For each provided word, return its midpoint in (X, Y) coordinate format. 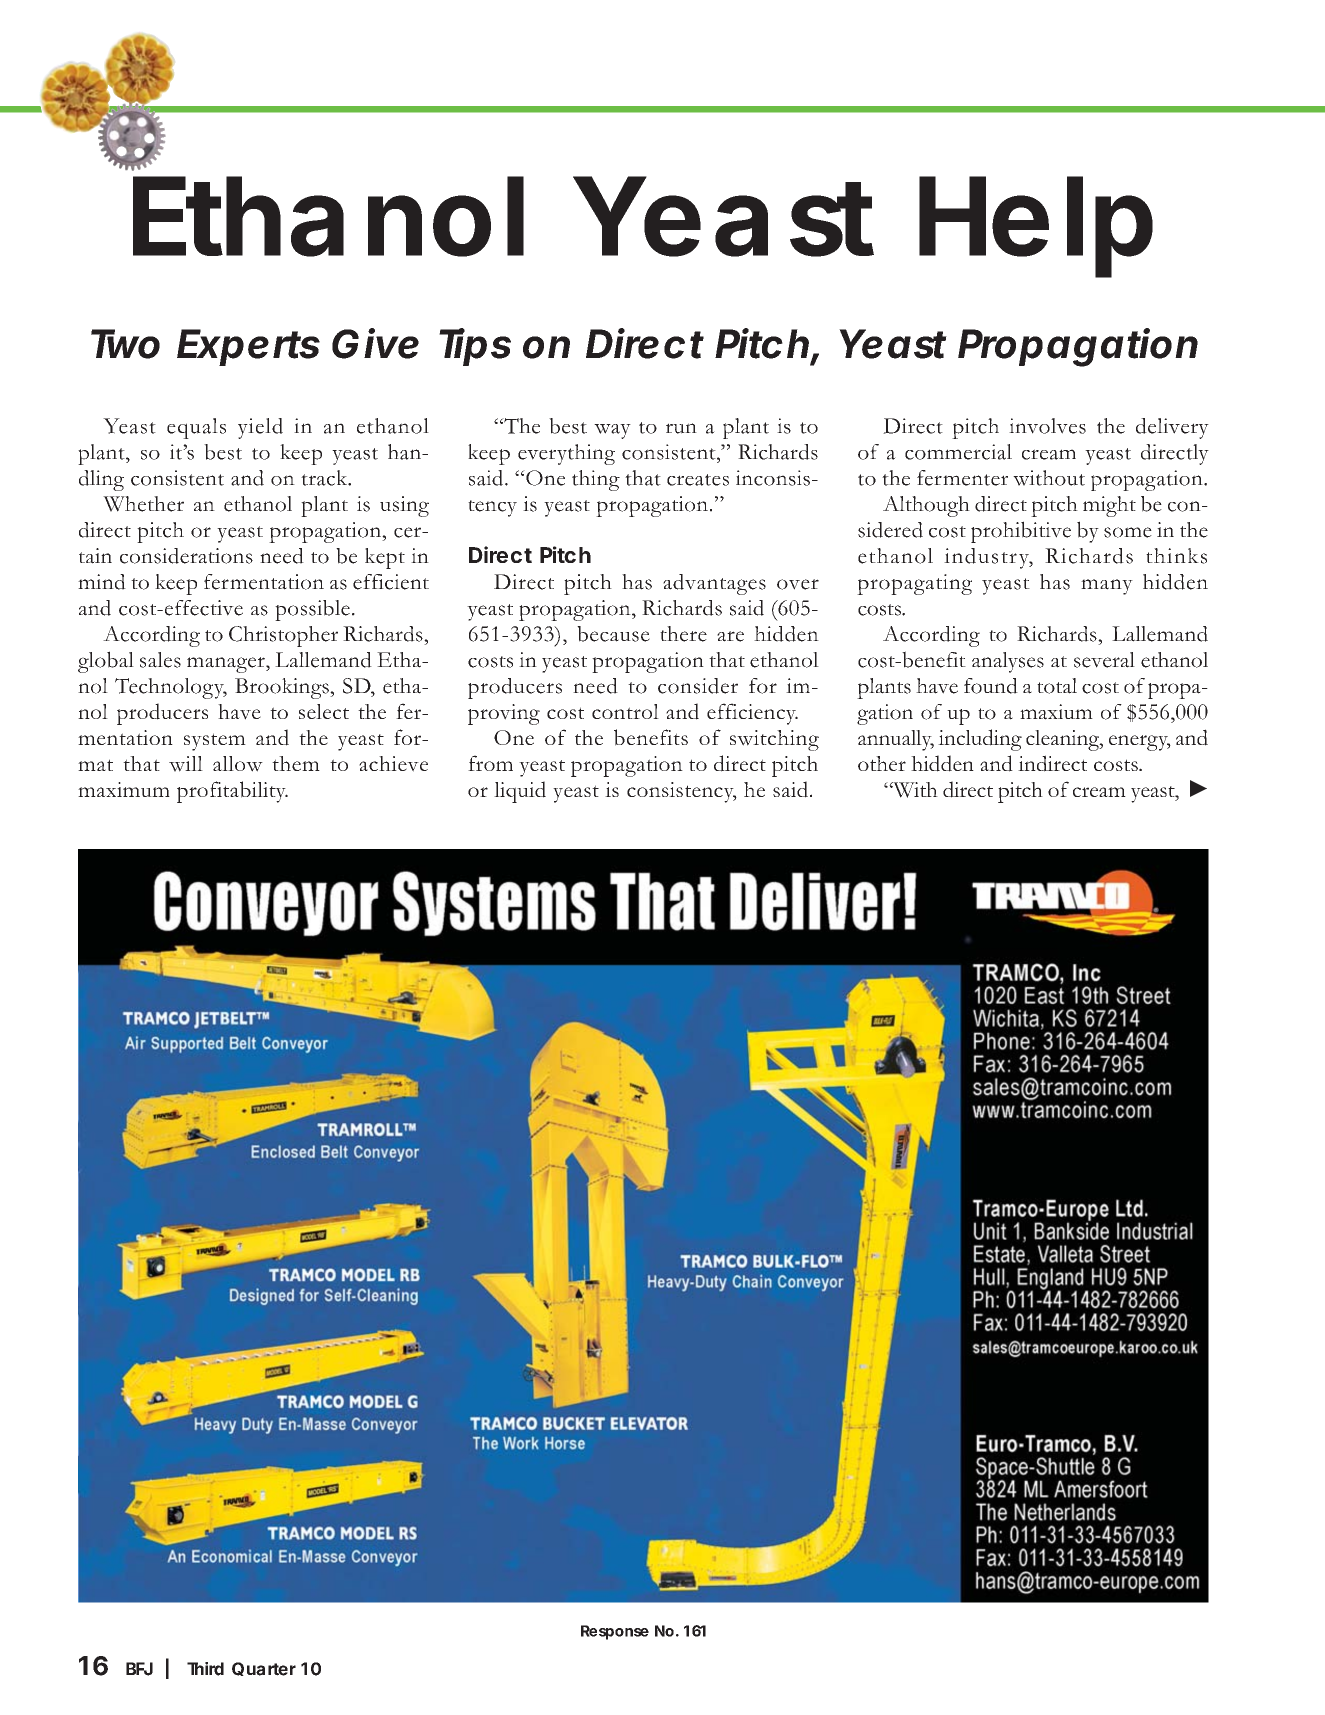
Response (615, 1632)
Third (205, 1669)
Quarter (264, 1669)
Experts (248, 347)
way (612, 431)
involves (1047, 426)
